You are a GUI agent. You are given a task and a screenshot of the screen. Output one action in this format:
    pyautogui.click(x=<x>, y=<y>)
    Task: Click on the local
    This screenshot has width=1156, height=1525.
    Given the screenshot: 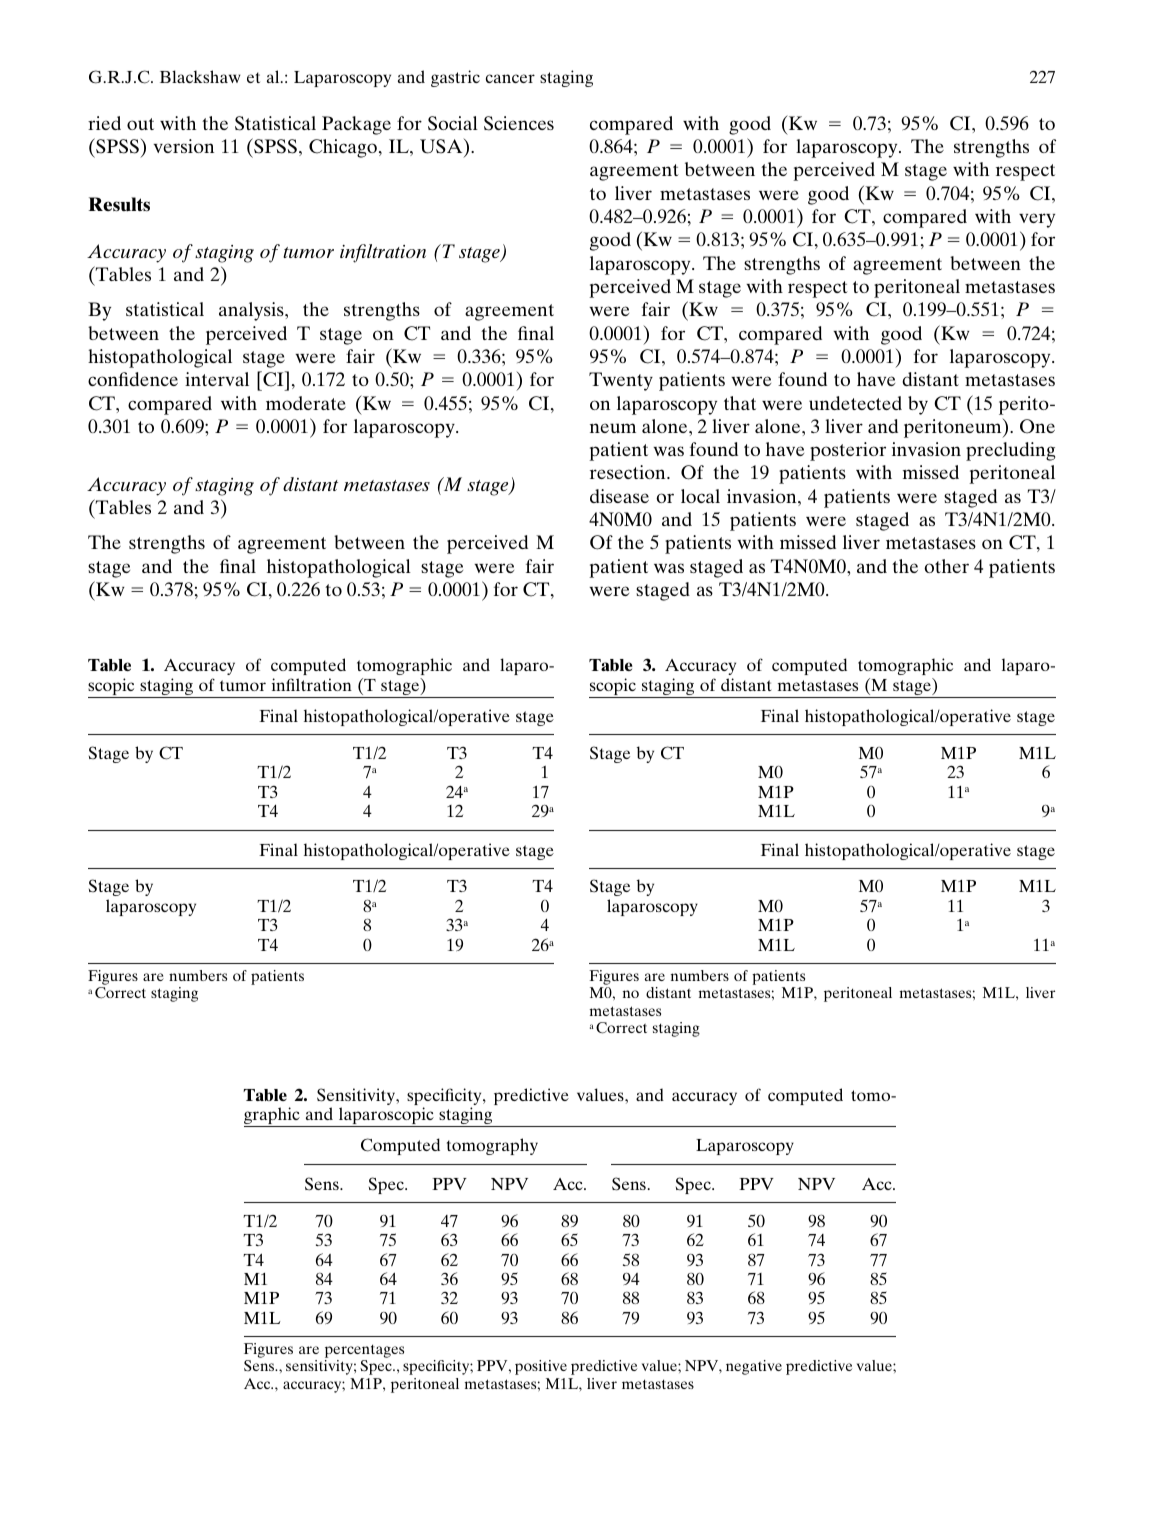 What is the action you would take?
    pyautogui.click(x=700, y=496)
